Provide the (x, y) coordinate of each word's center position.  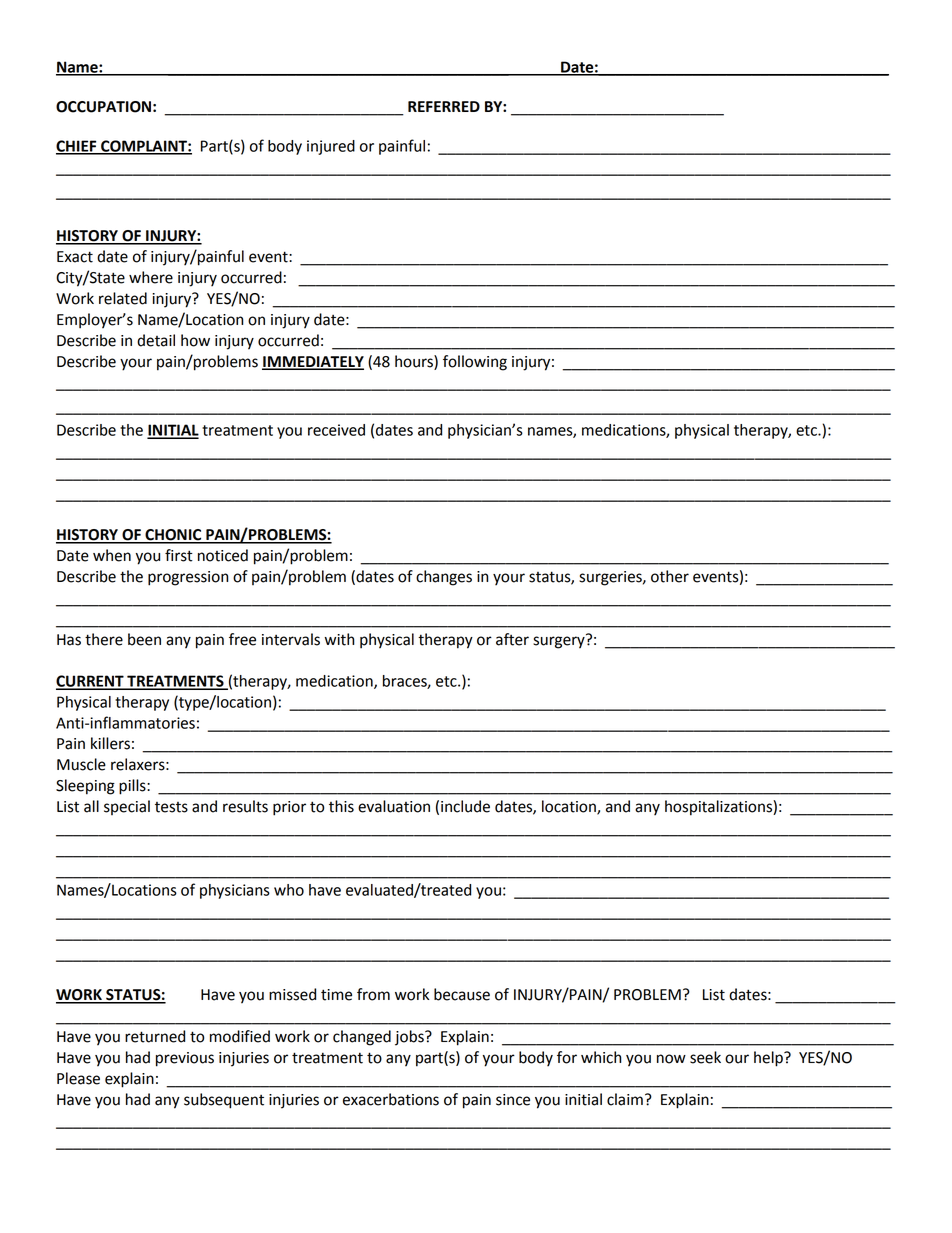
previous (185, 1059)
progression (188, 578)
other (670, 576)
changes (444, 578)
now (671, 1059)
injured (331, 147)
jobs (410, 1038)
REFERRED (444, 106)
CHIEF (77, 147)
